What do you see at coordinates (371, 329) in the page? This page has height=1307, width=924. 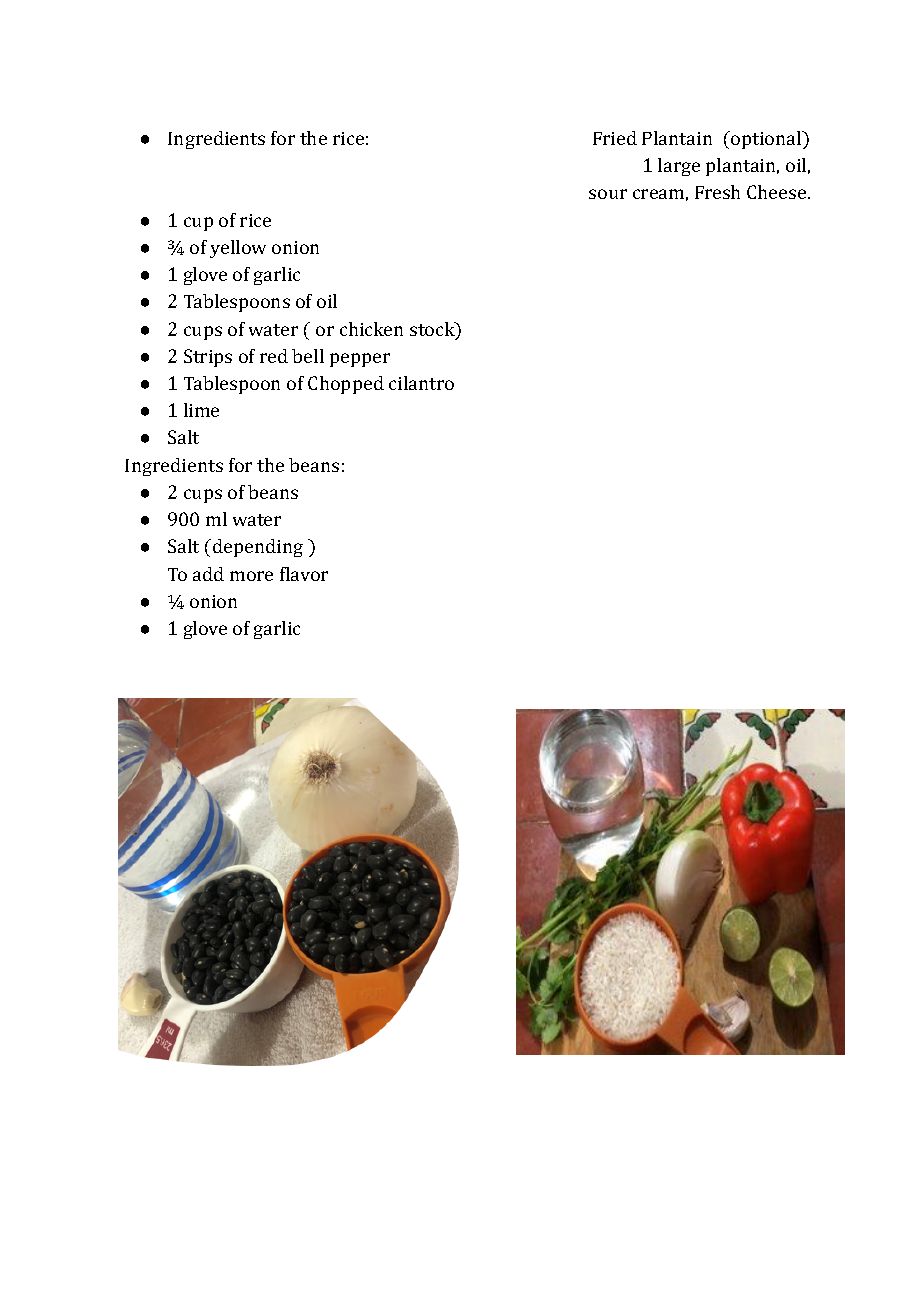 I see `chicken` at bounding box center [371, 329].
